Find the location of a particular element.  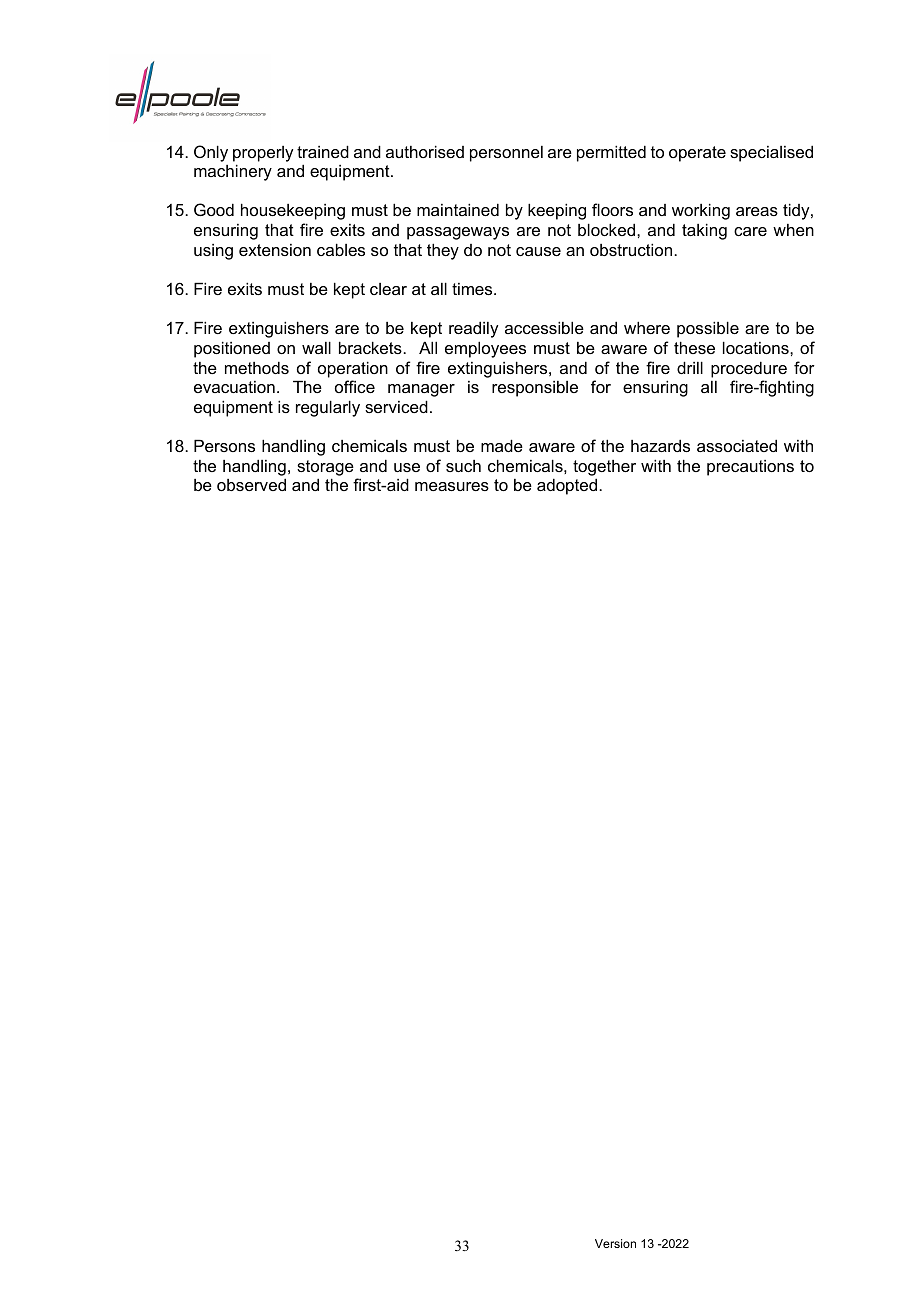

such is located at coordinates (463, 466).
